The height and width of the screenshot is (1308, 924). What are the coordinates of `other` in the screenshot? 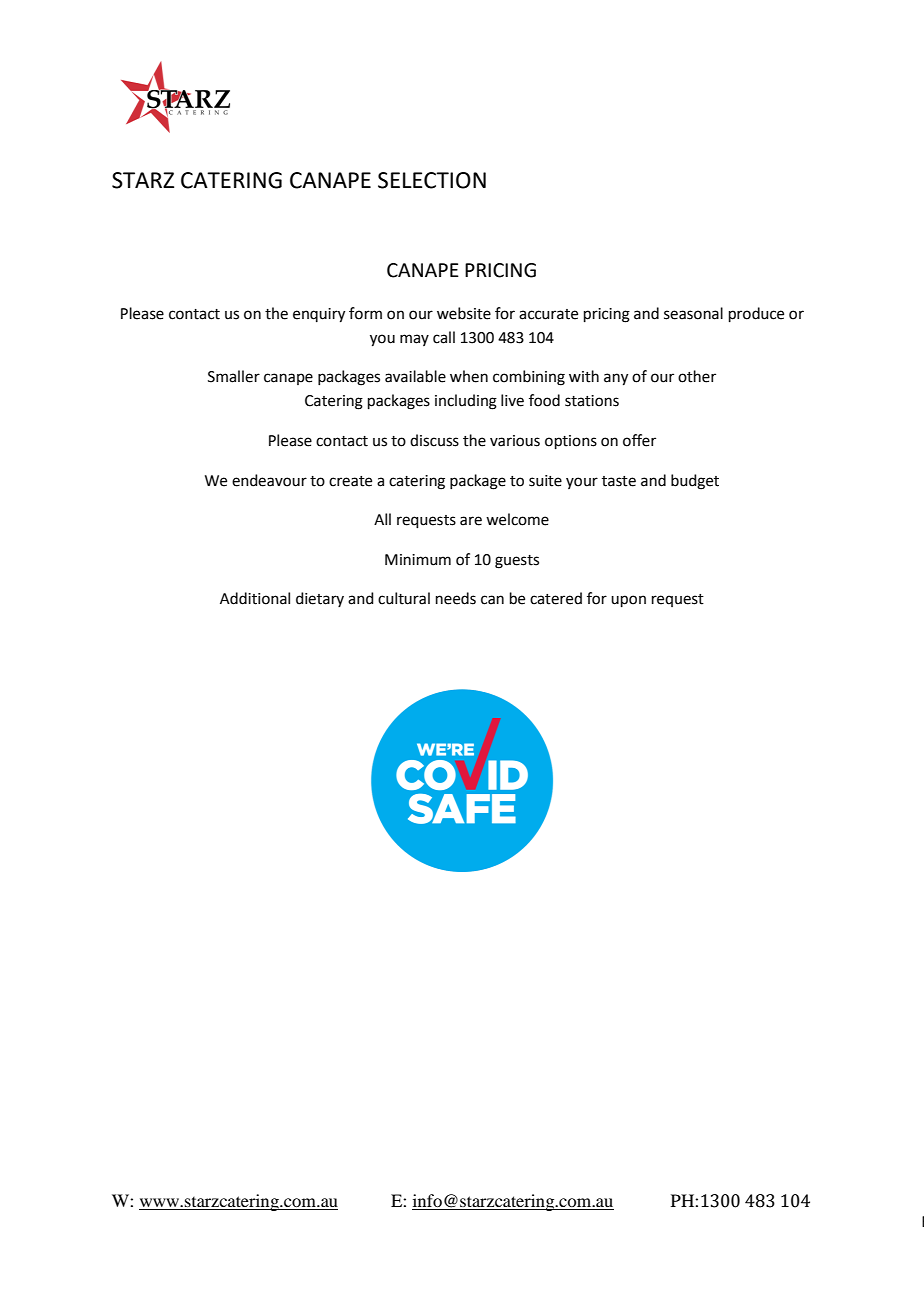 It's located at (697, 376).
